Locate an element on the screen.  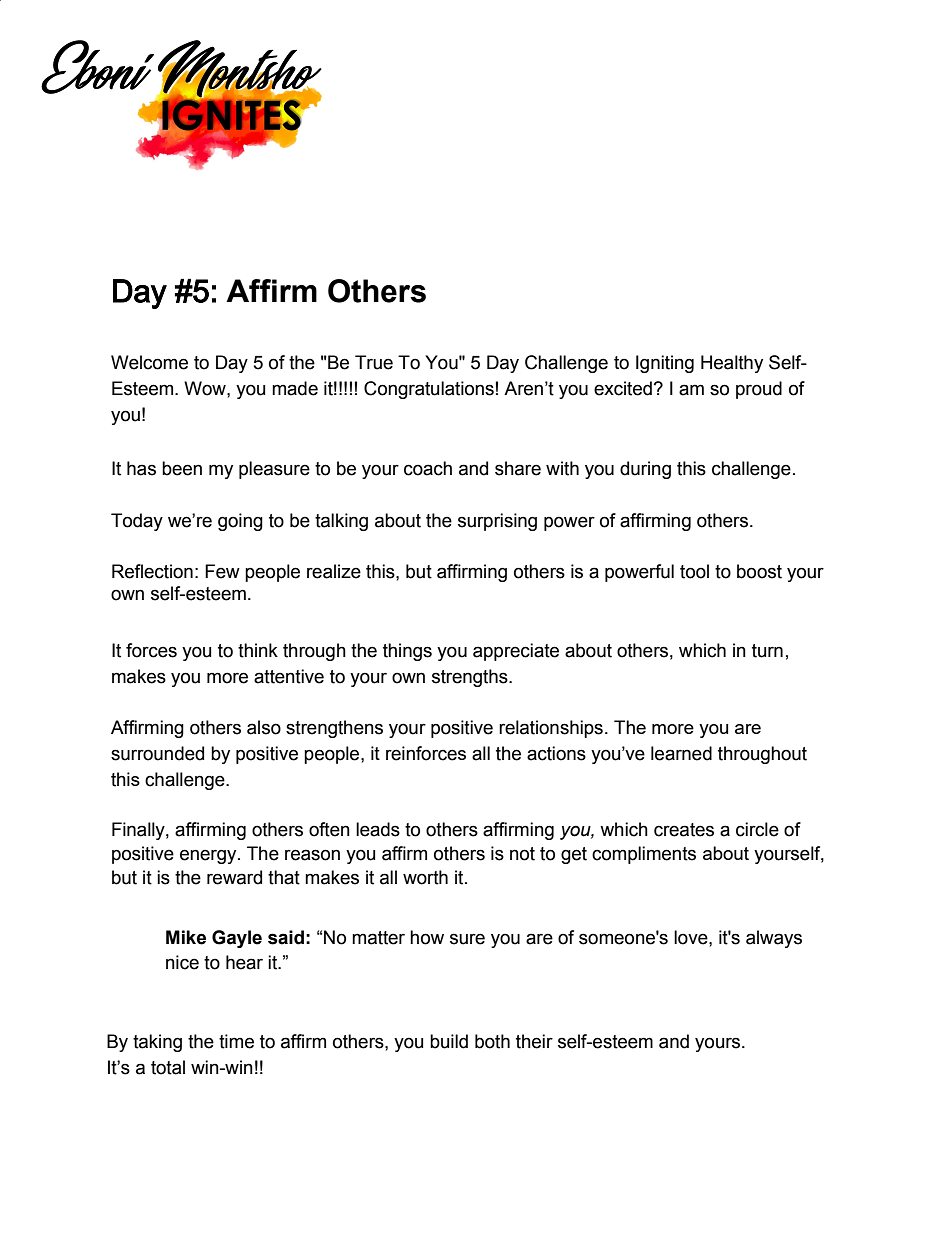
learned is located at coordinates (681, 753).
